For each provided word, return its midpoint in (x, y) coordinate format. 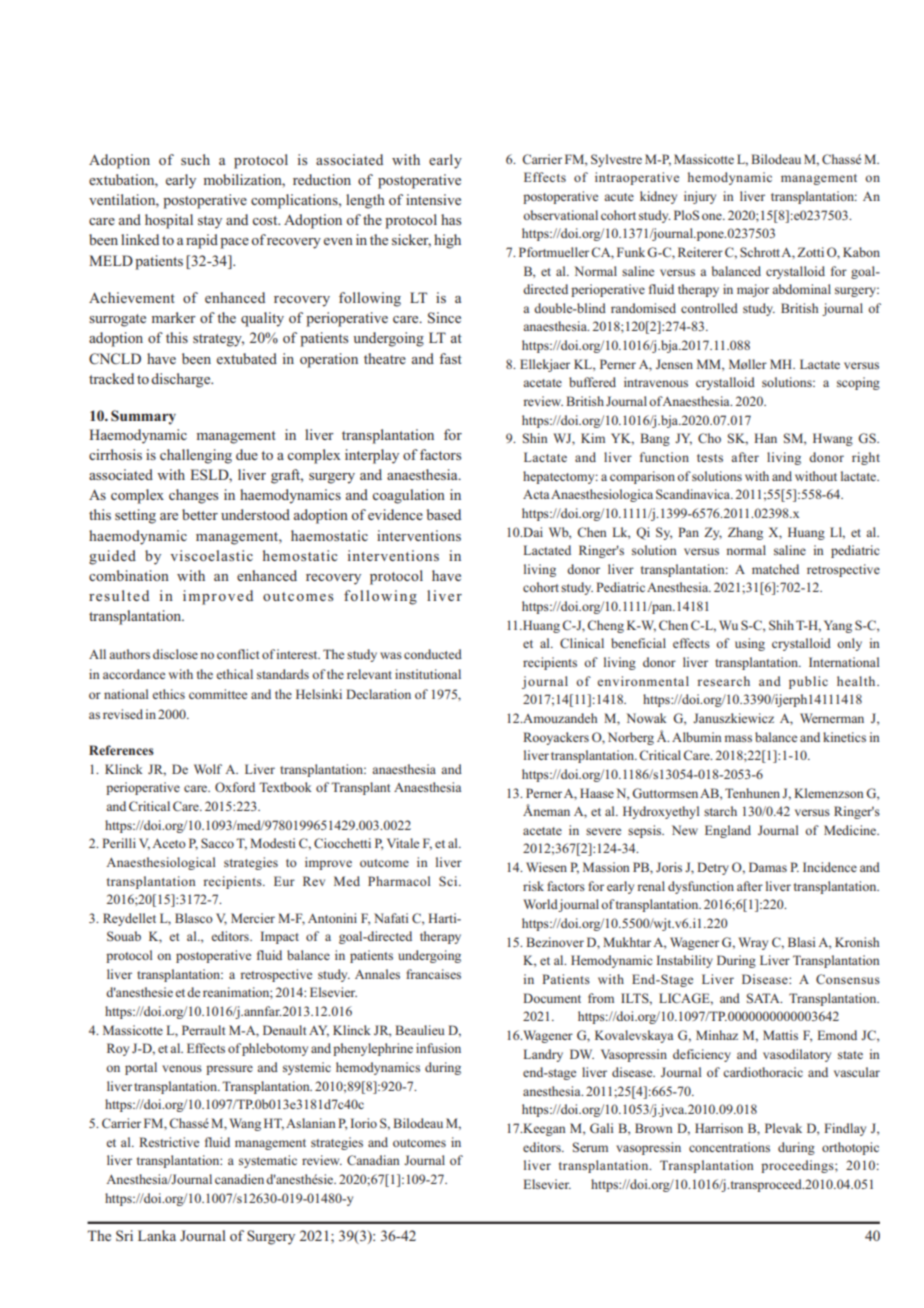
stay (210, 222)
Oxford (235, 787)
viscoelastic (211, 555)
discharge (182, 380)
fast (450, 358)
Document (552, 998)
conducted (433, 654)
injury (700, 197)
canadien (239, 1179)
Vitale (403, 843)
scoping (858, 383)
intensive (433, 199)
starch (720, 811)
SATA (764, 998)
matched (775, 569)
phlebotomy (275, 1049)
